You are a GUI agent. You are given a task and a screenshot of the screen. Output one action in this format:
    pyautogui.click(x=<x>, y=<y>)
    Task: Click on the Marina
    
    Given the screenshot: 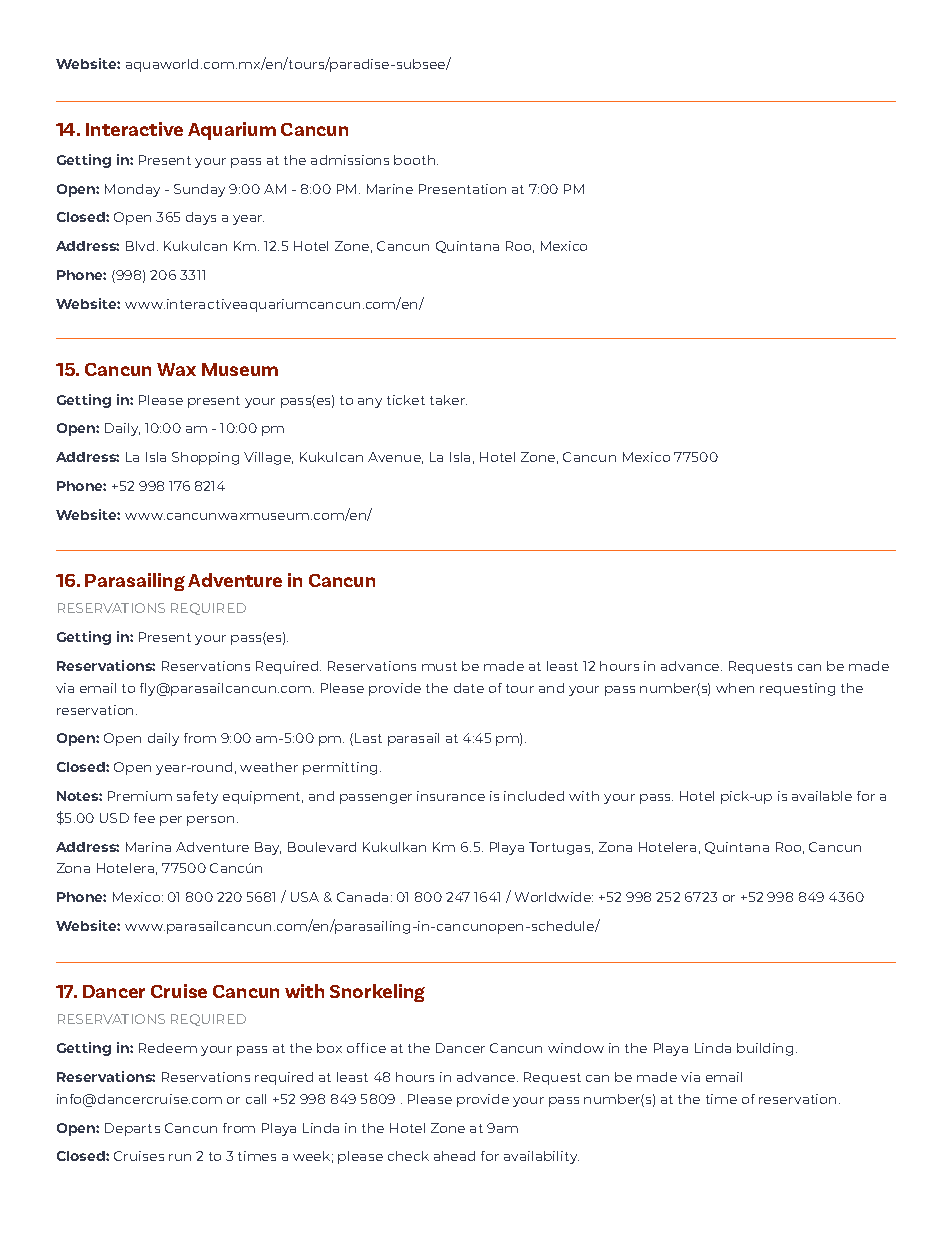 What is the action you would take?
    pyautogui.click(x=148, y=847)
